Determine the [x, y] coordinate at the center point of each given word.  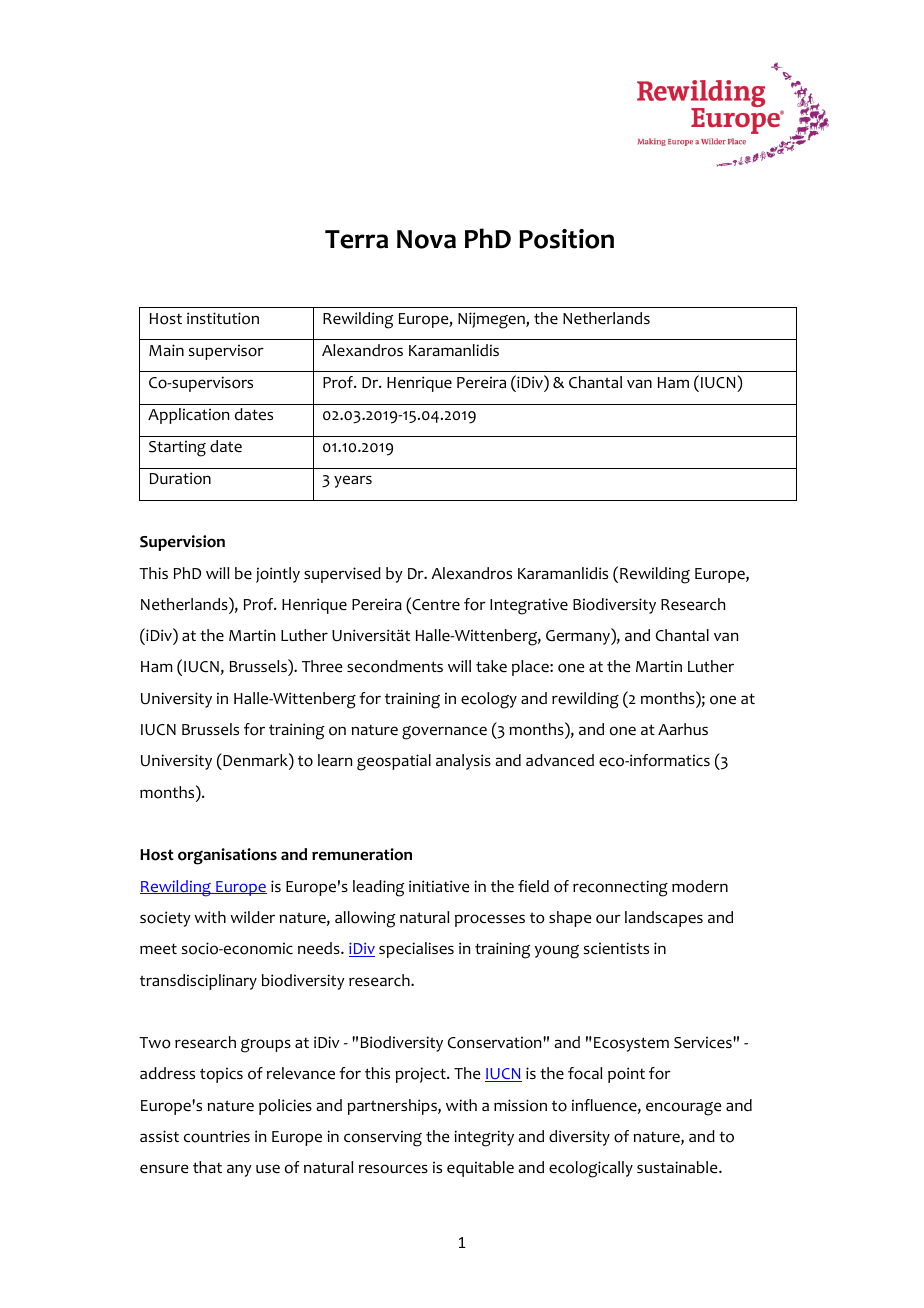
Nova [426, 239]
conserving [383, 1138]
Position [566, 239]
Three [322, 666]
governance [444, 733]
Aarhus [683, 729]
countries [217, 1136]
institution [223, 318]
